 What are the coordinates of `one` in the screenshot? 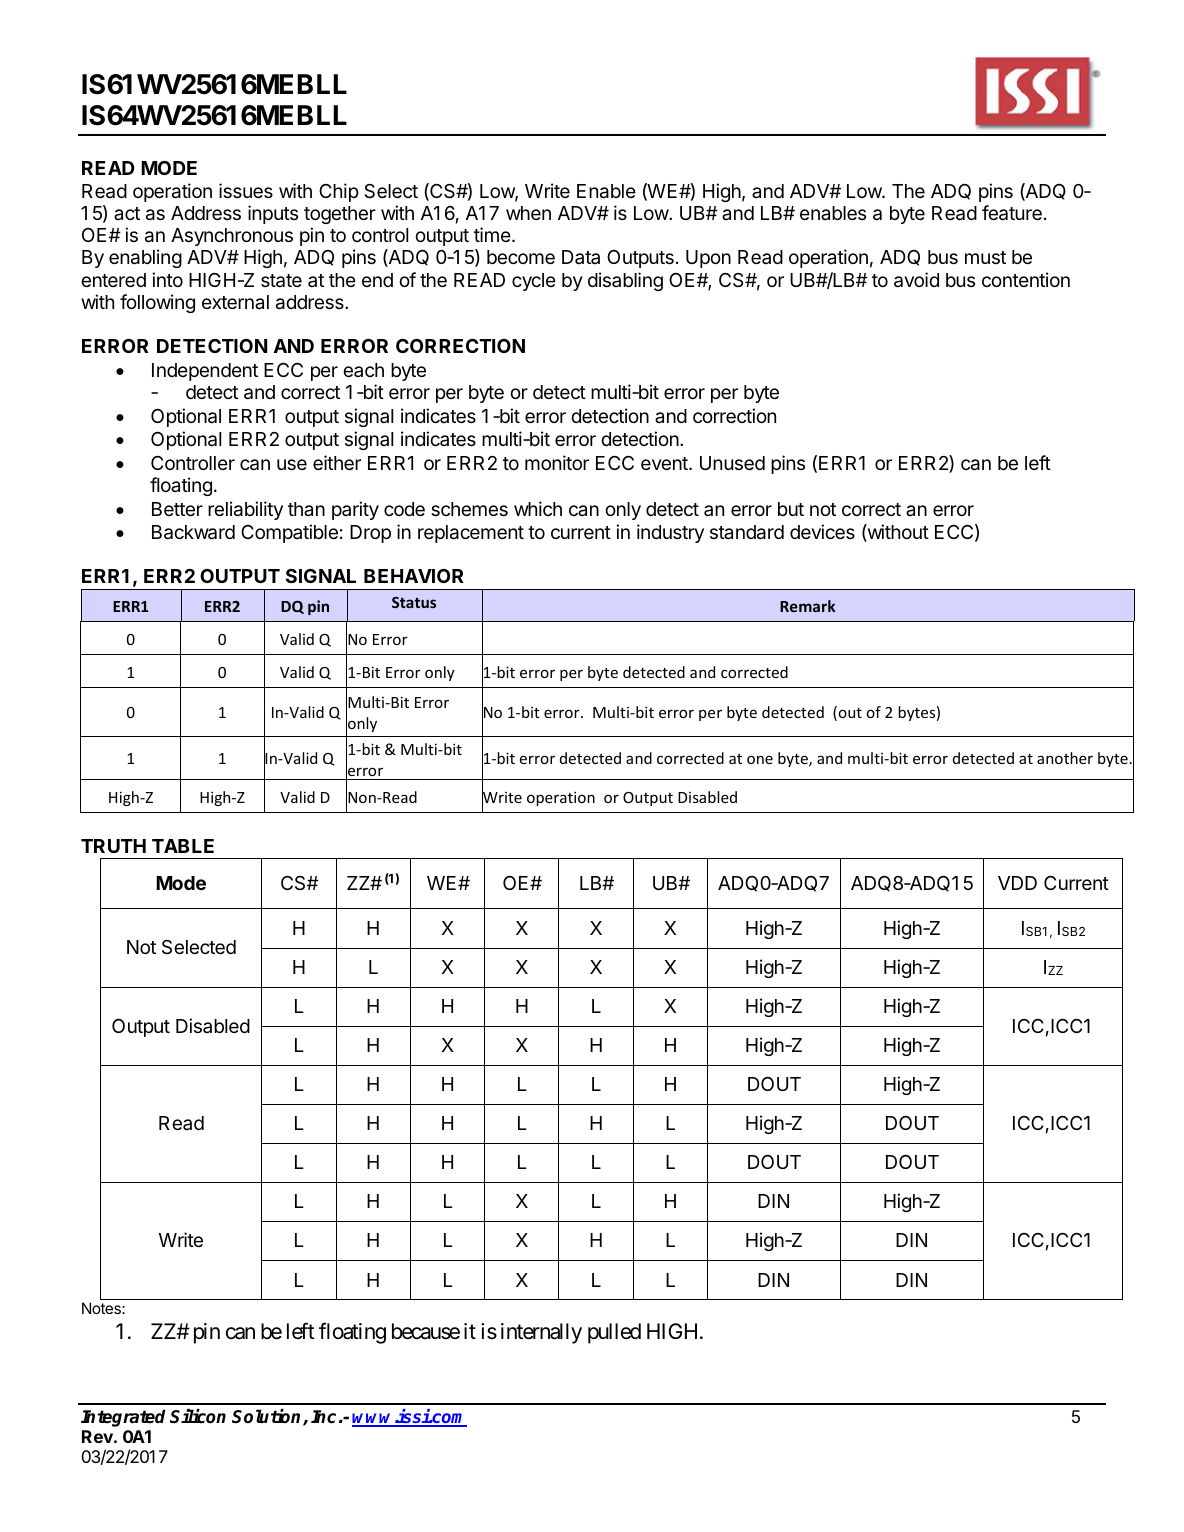 It's located at (760, 759).
